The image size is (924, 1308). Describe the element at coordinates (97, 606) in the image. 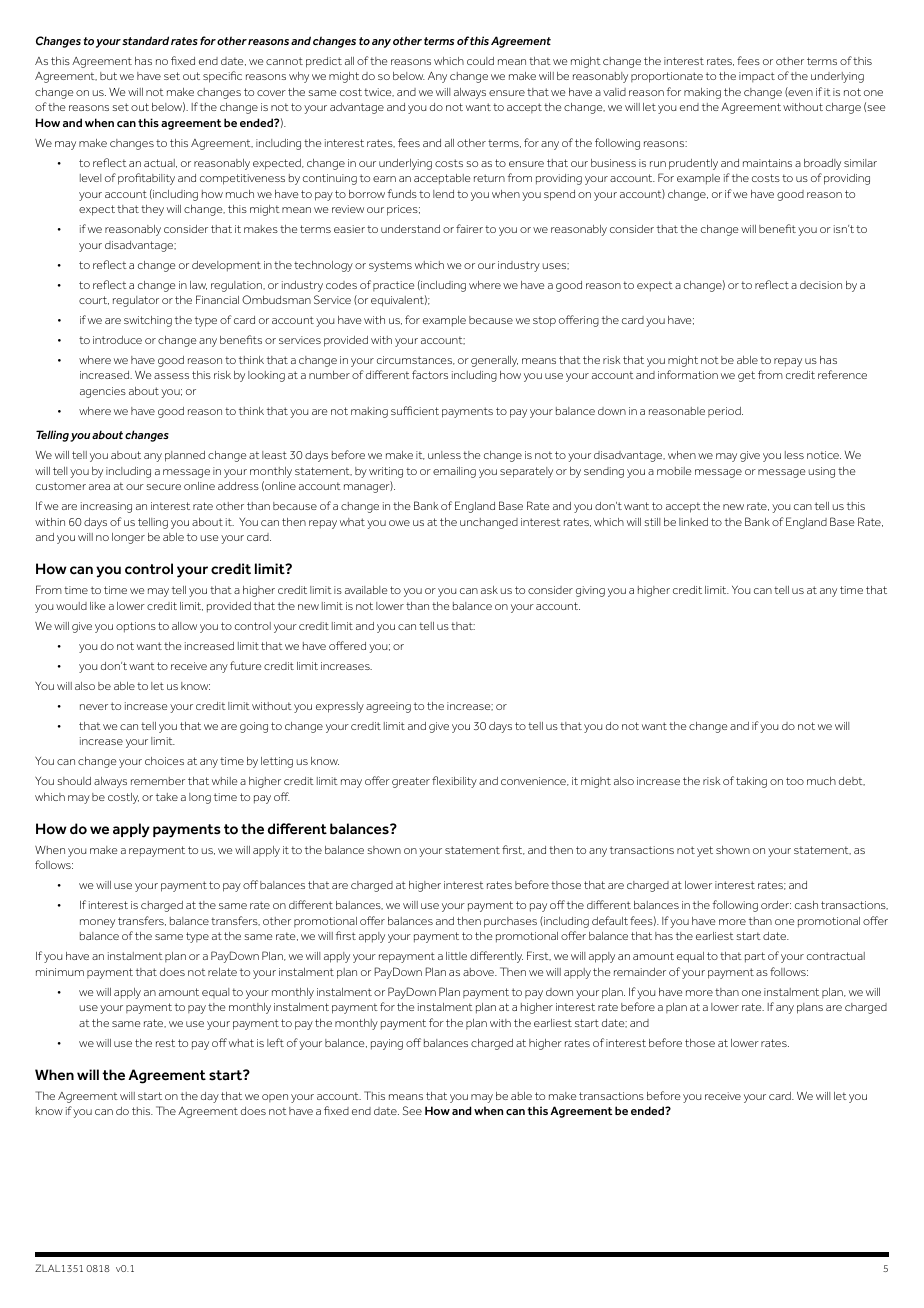

I see `like` at that location.
